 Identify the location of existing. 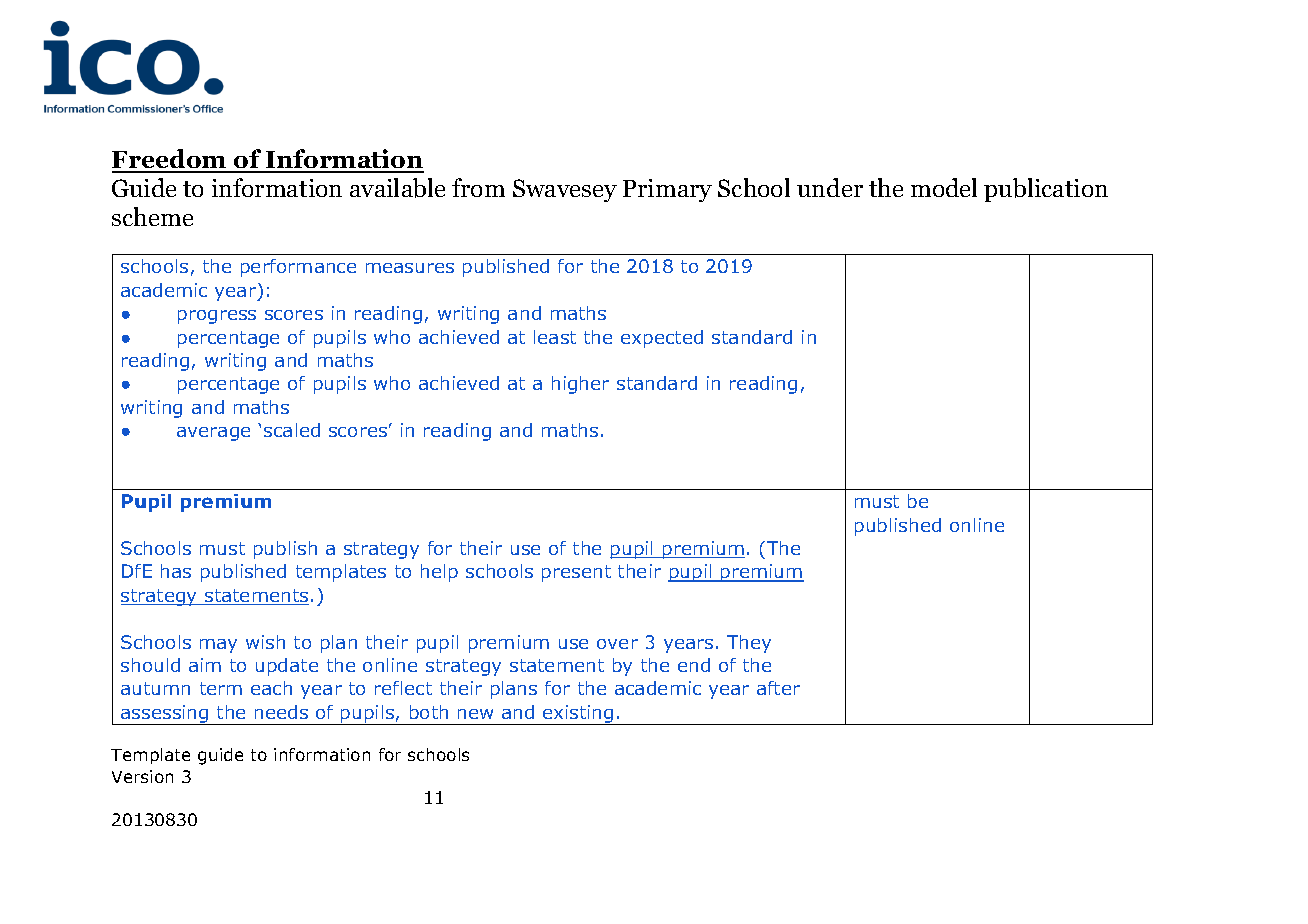
(578, 715).
